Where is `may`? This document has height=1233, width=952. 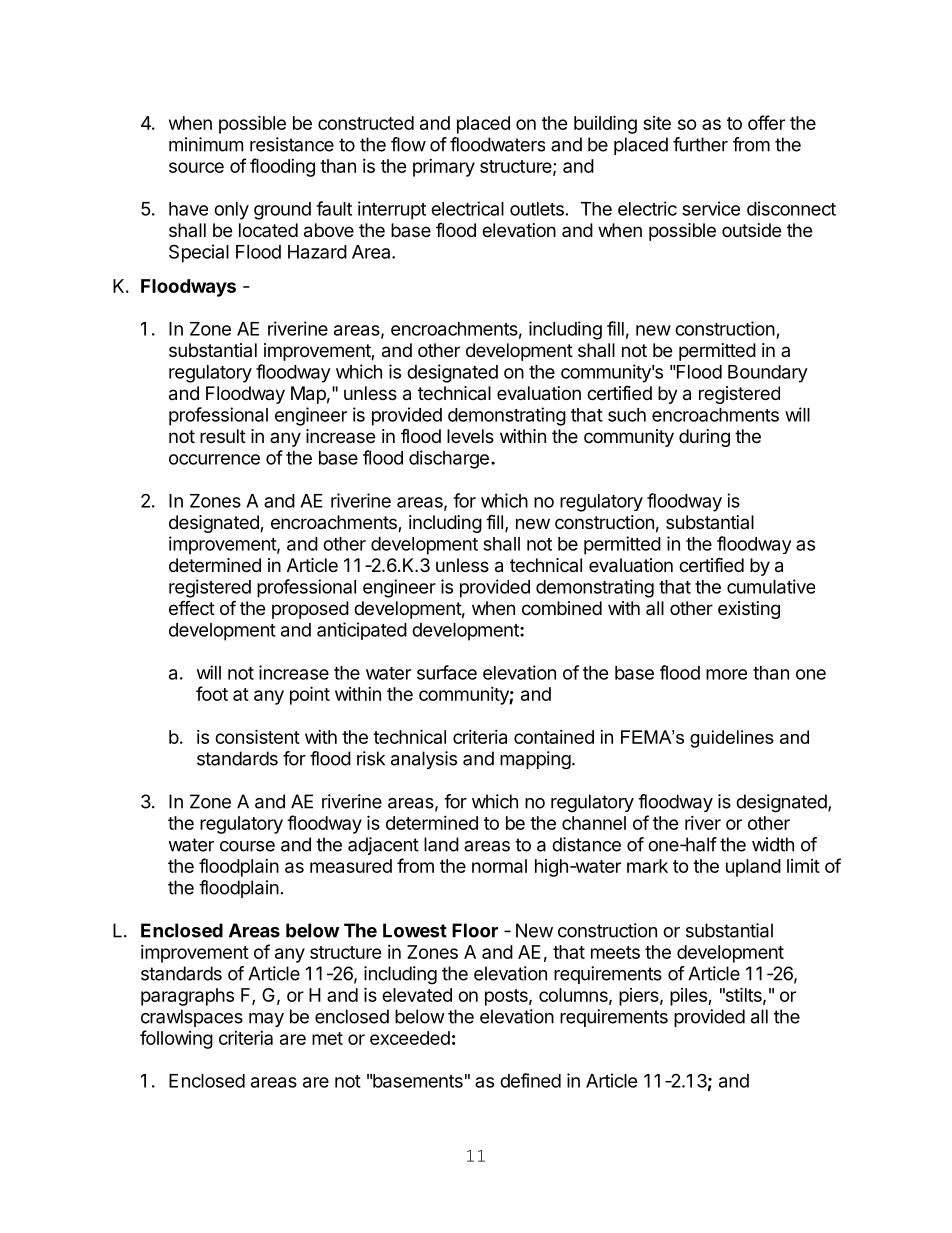
may is located at coordinates (266, 1020).
